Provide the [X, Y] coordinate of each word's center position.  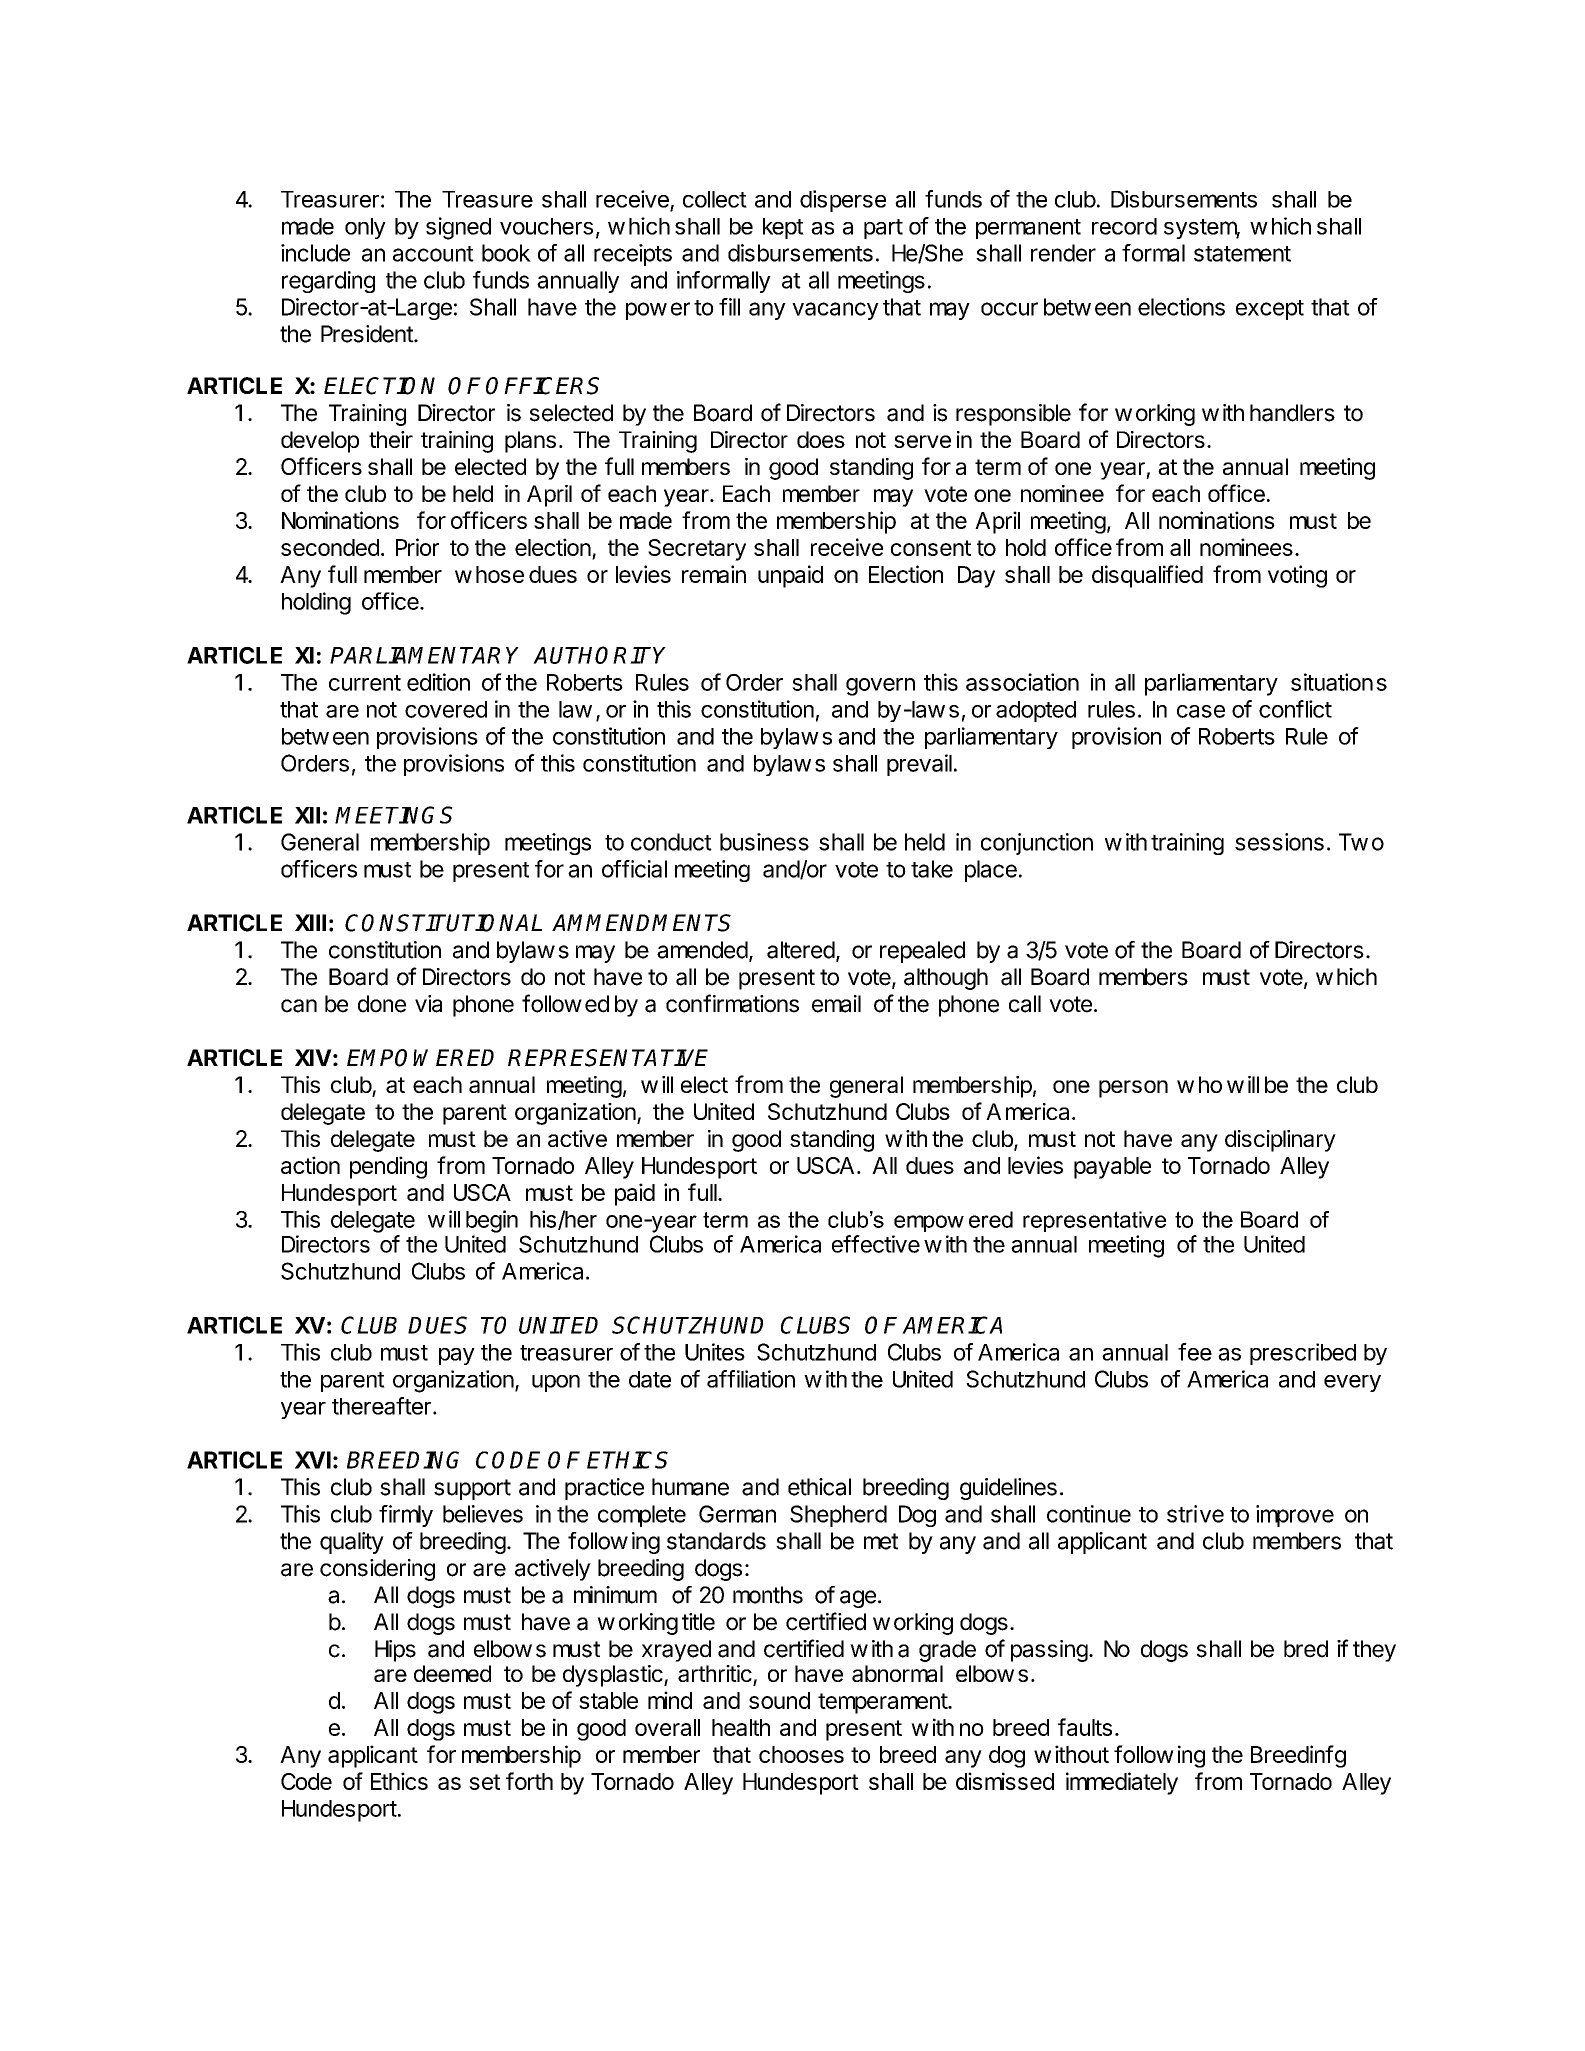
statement [1242, 254]
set [484, 1782]
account [433, 254]
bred [1306, 1649]
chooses [801, 1754]
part [883, 229]
